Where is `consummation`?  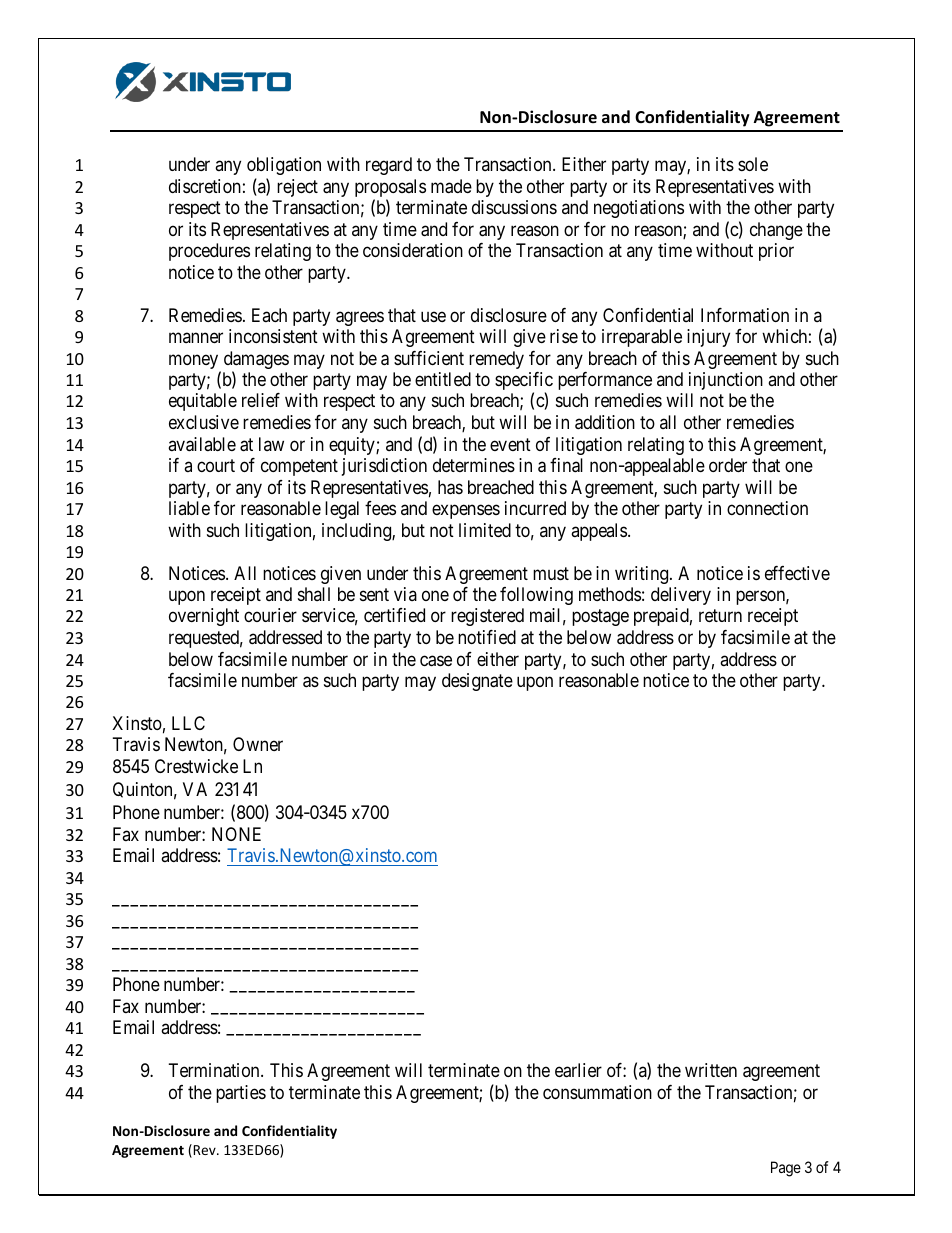 consummation is located at coordinates (597, 1092).
